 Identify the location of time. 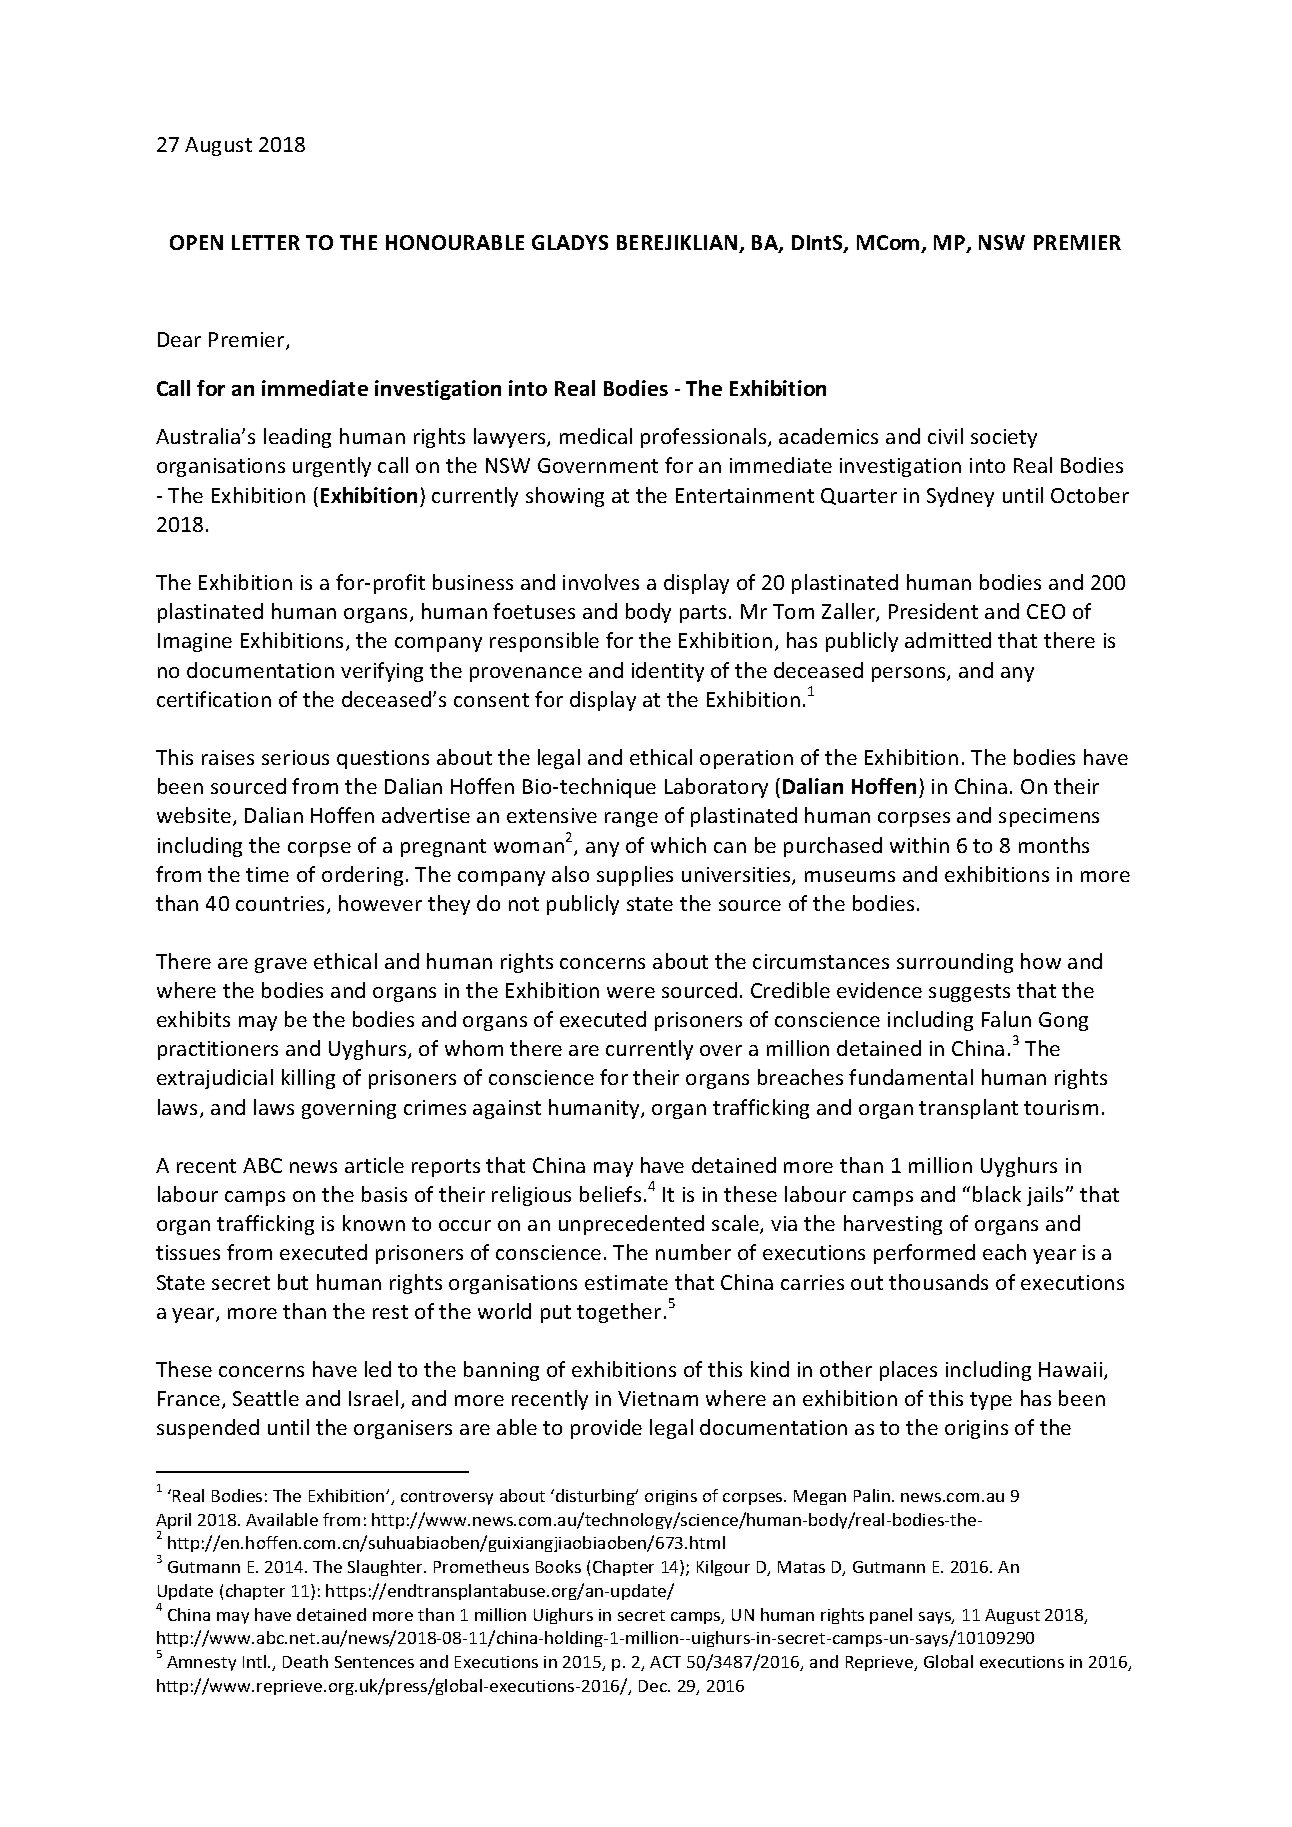
(267, 874).
